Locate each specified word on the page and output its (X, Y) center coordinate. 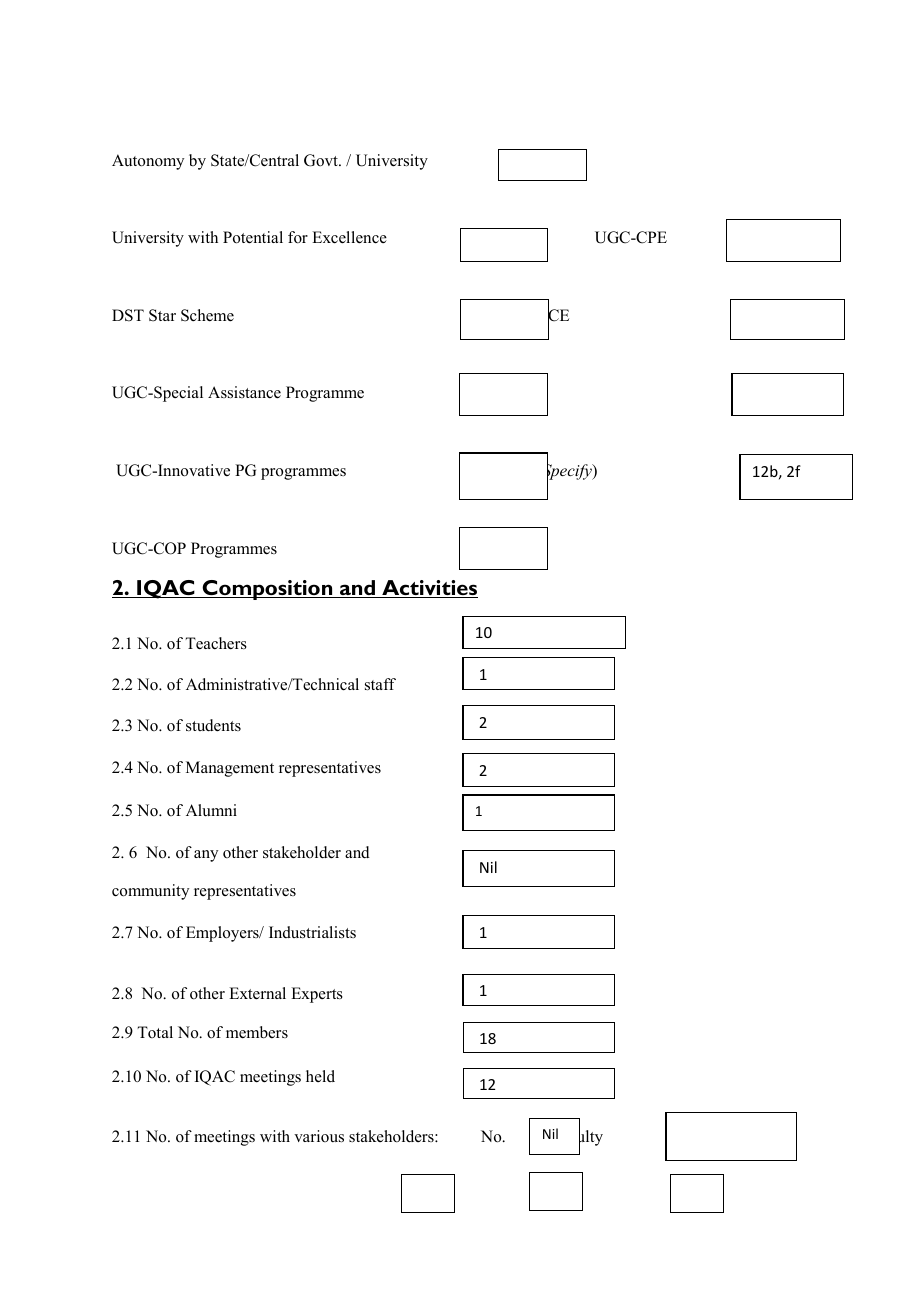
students (213, 725)
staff (380, 684)
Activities (429, 589)
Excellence (349, 237)
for (298, 237)
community (150, 892)
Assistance (244, 392)
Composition (267, 590)
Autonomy (148, 162)
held (320, 1076)
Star (162, 315)
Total (155, 1032)
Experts (317, 995)
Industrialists (312, 932)
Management (230, 769)
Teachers (216, 643)
